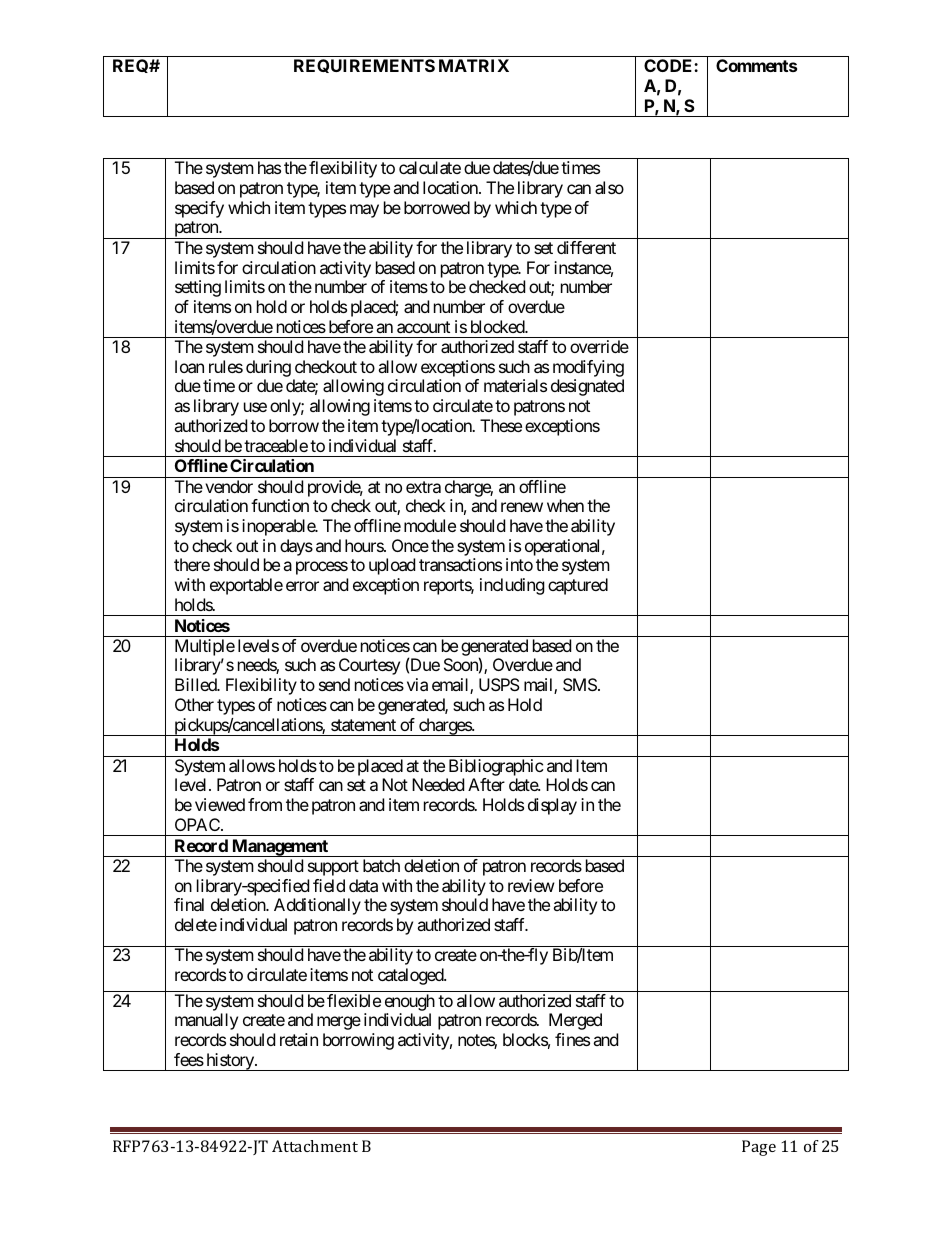  Describe the element at coordinates (586, 247) in the page. I see `different` at that location.
